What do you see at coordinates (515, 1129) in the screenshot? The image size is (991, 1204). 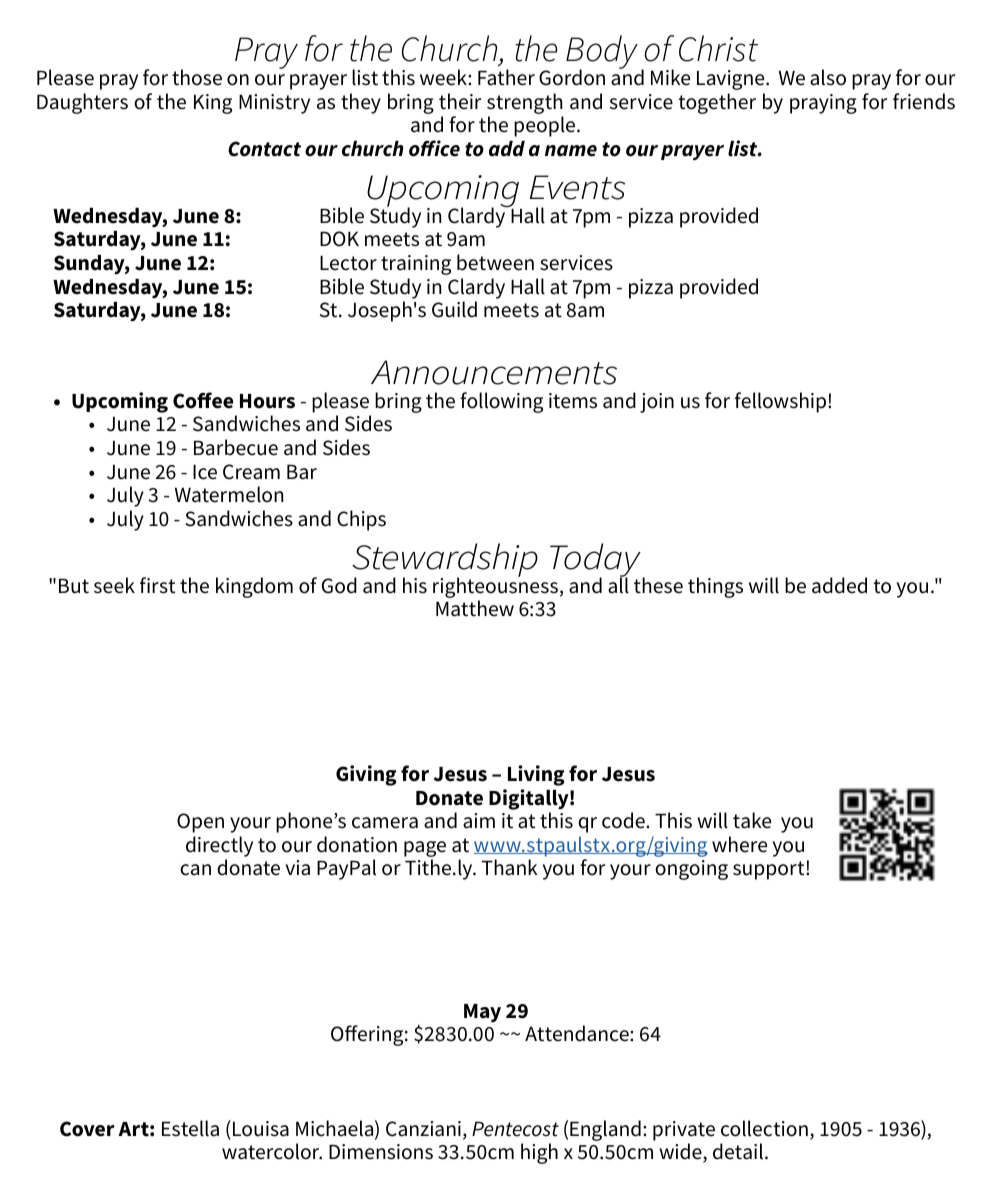 I see `Pentecost` at bounding box center [515, 1129].
